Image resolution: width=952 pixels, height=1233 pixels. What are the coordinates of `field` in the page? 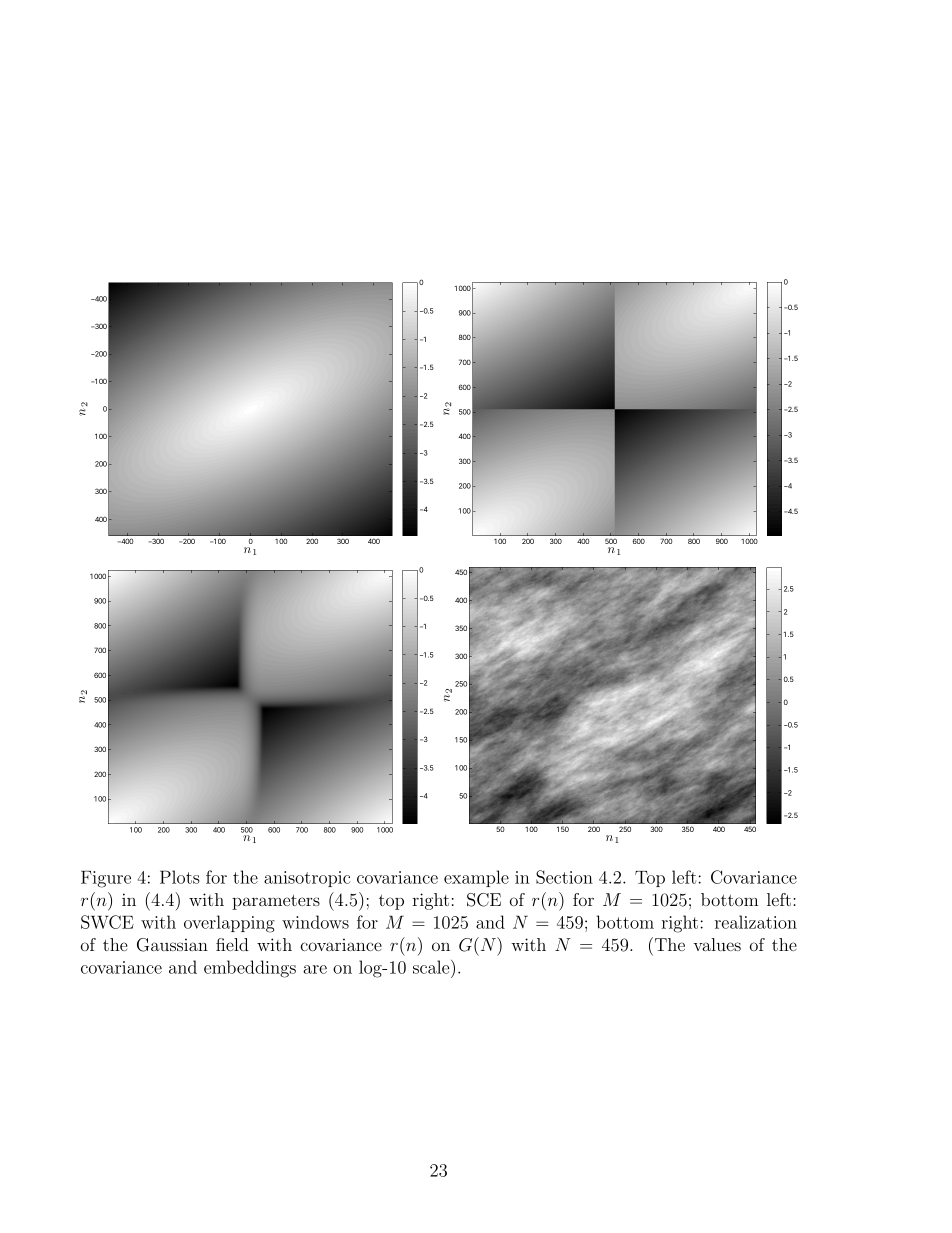 It's located at (232, 944).
